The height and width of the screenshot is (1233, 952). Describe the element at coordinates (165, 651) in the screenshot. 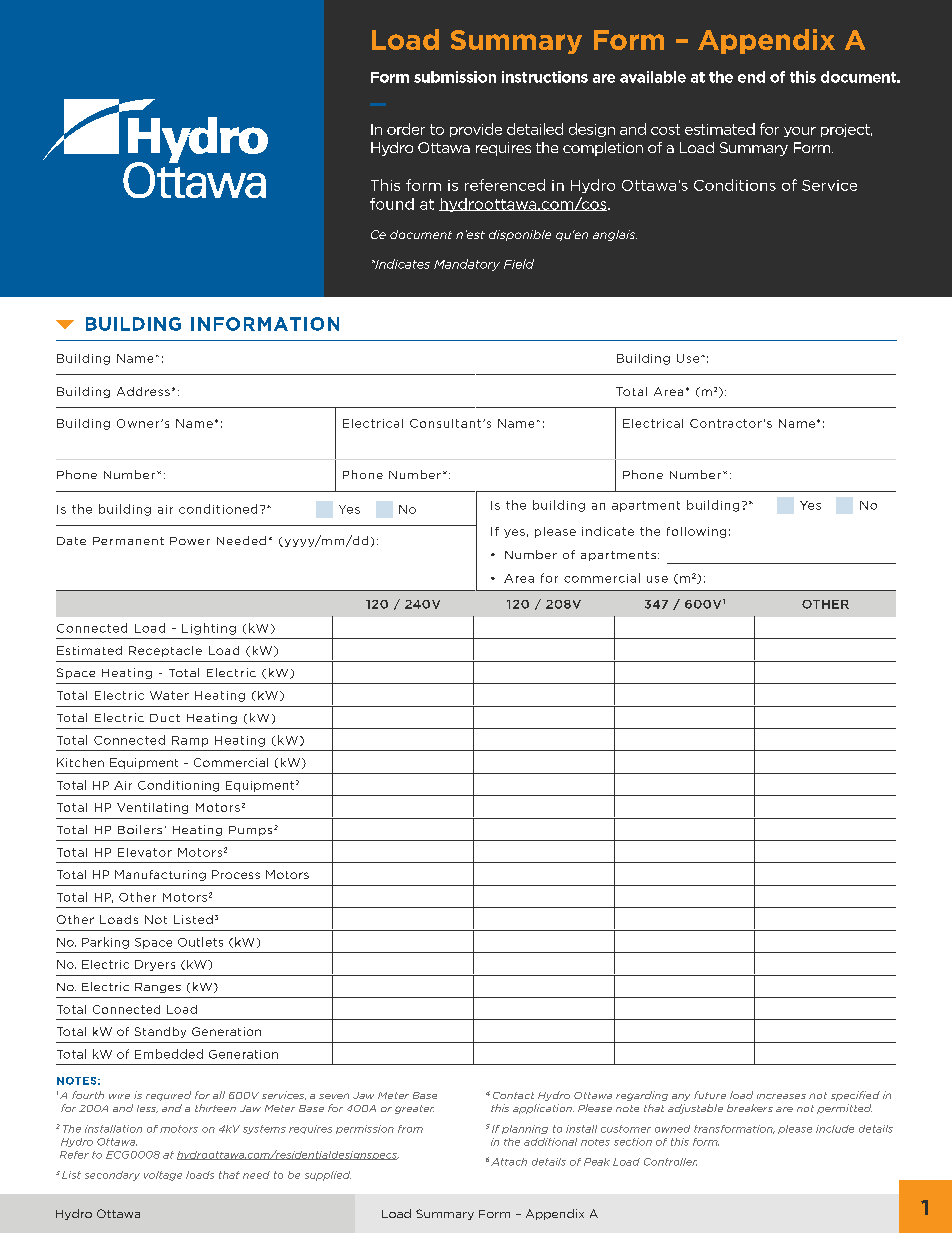

I see `Receptacle` at that location.
